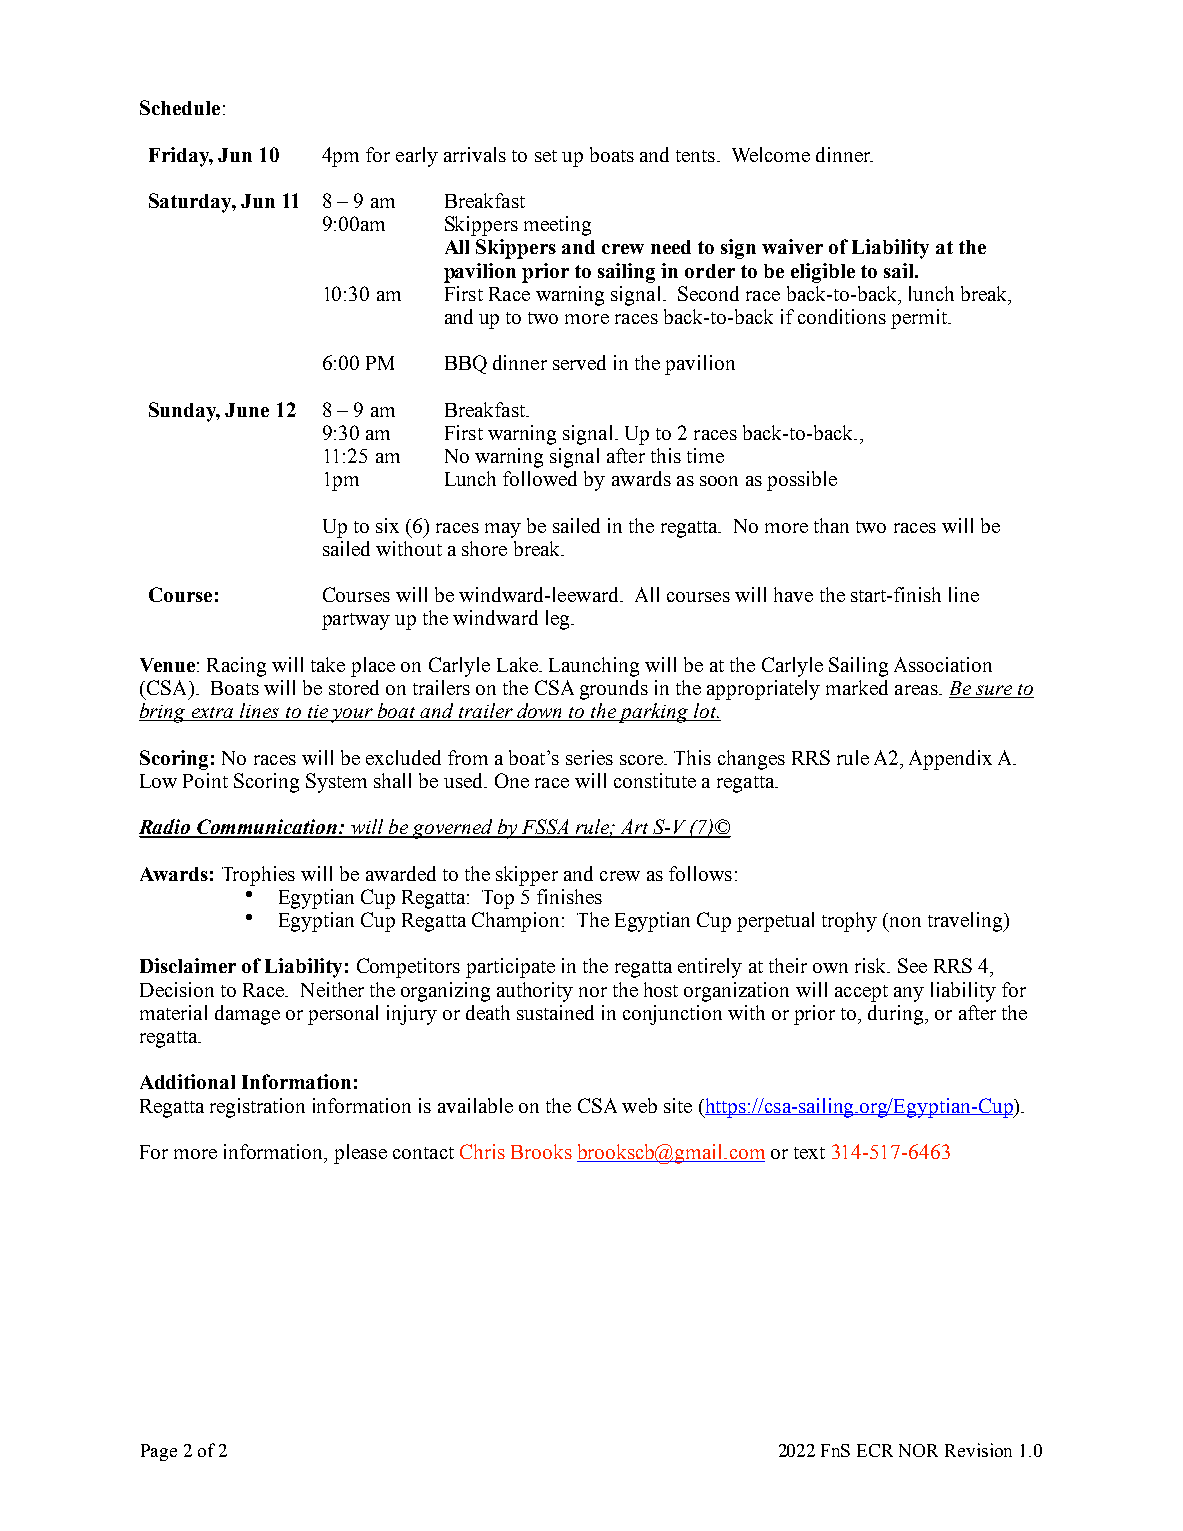 The width and height of the screenshot is (1183, 1531). Describe the element at coordinates (639, 1105) in the screenshot. I see `web` at that location.
